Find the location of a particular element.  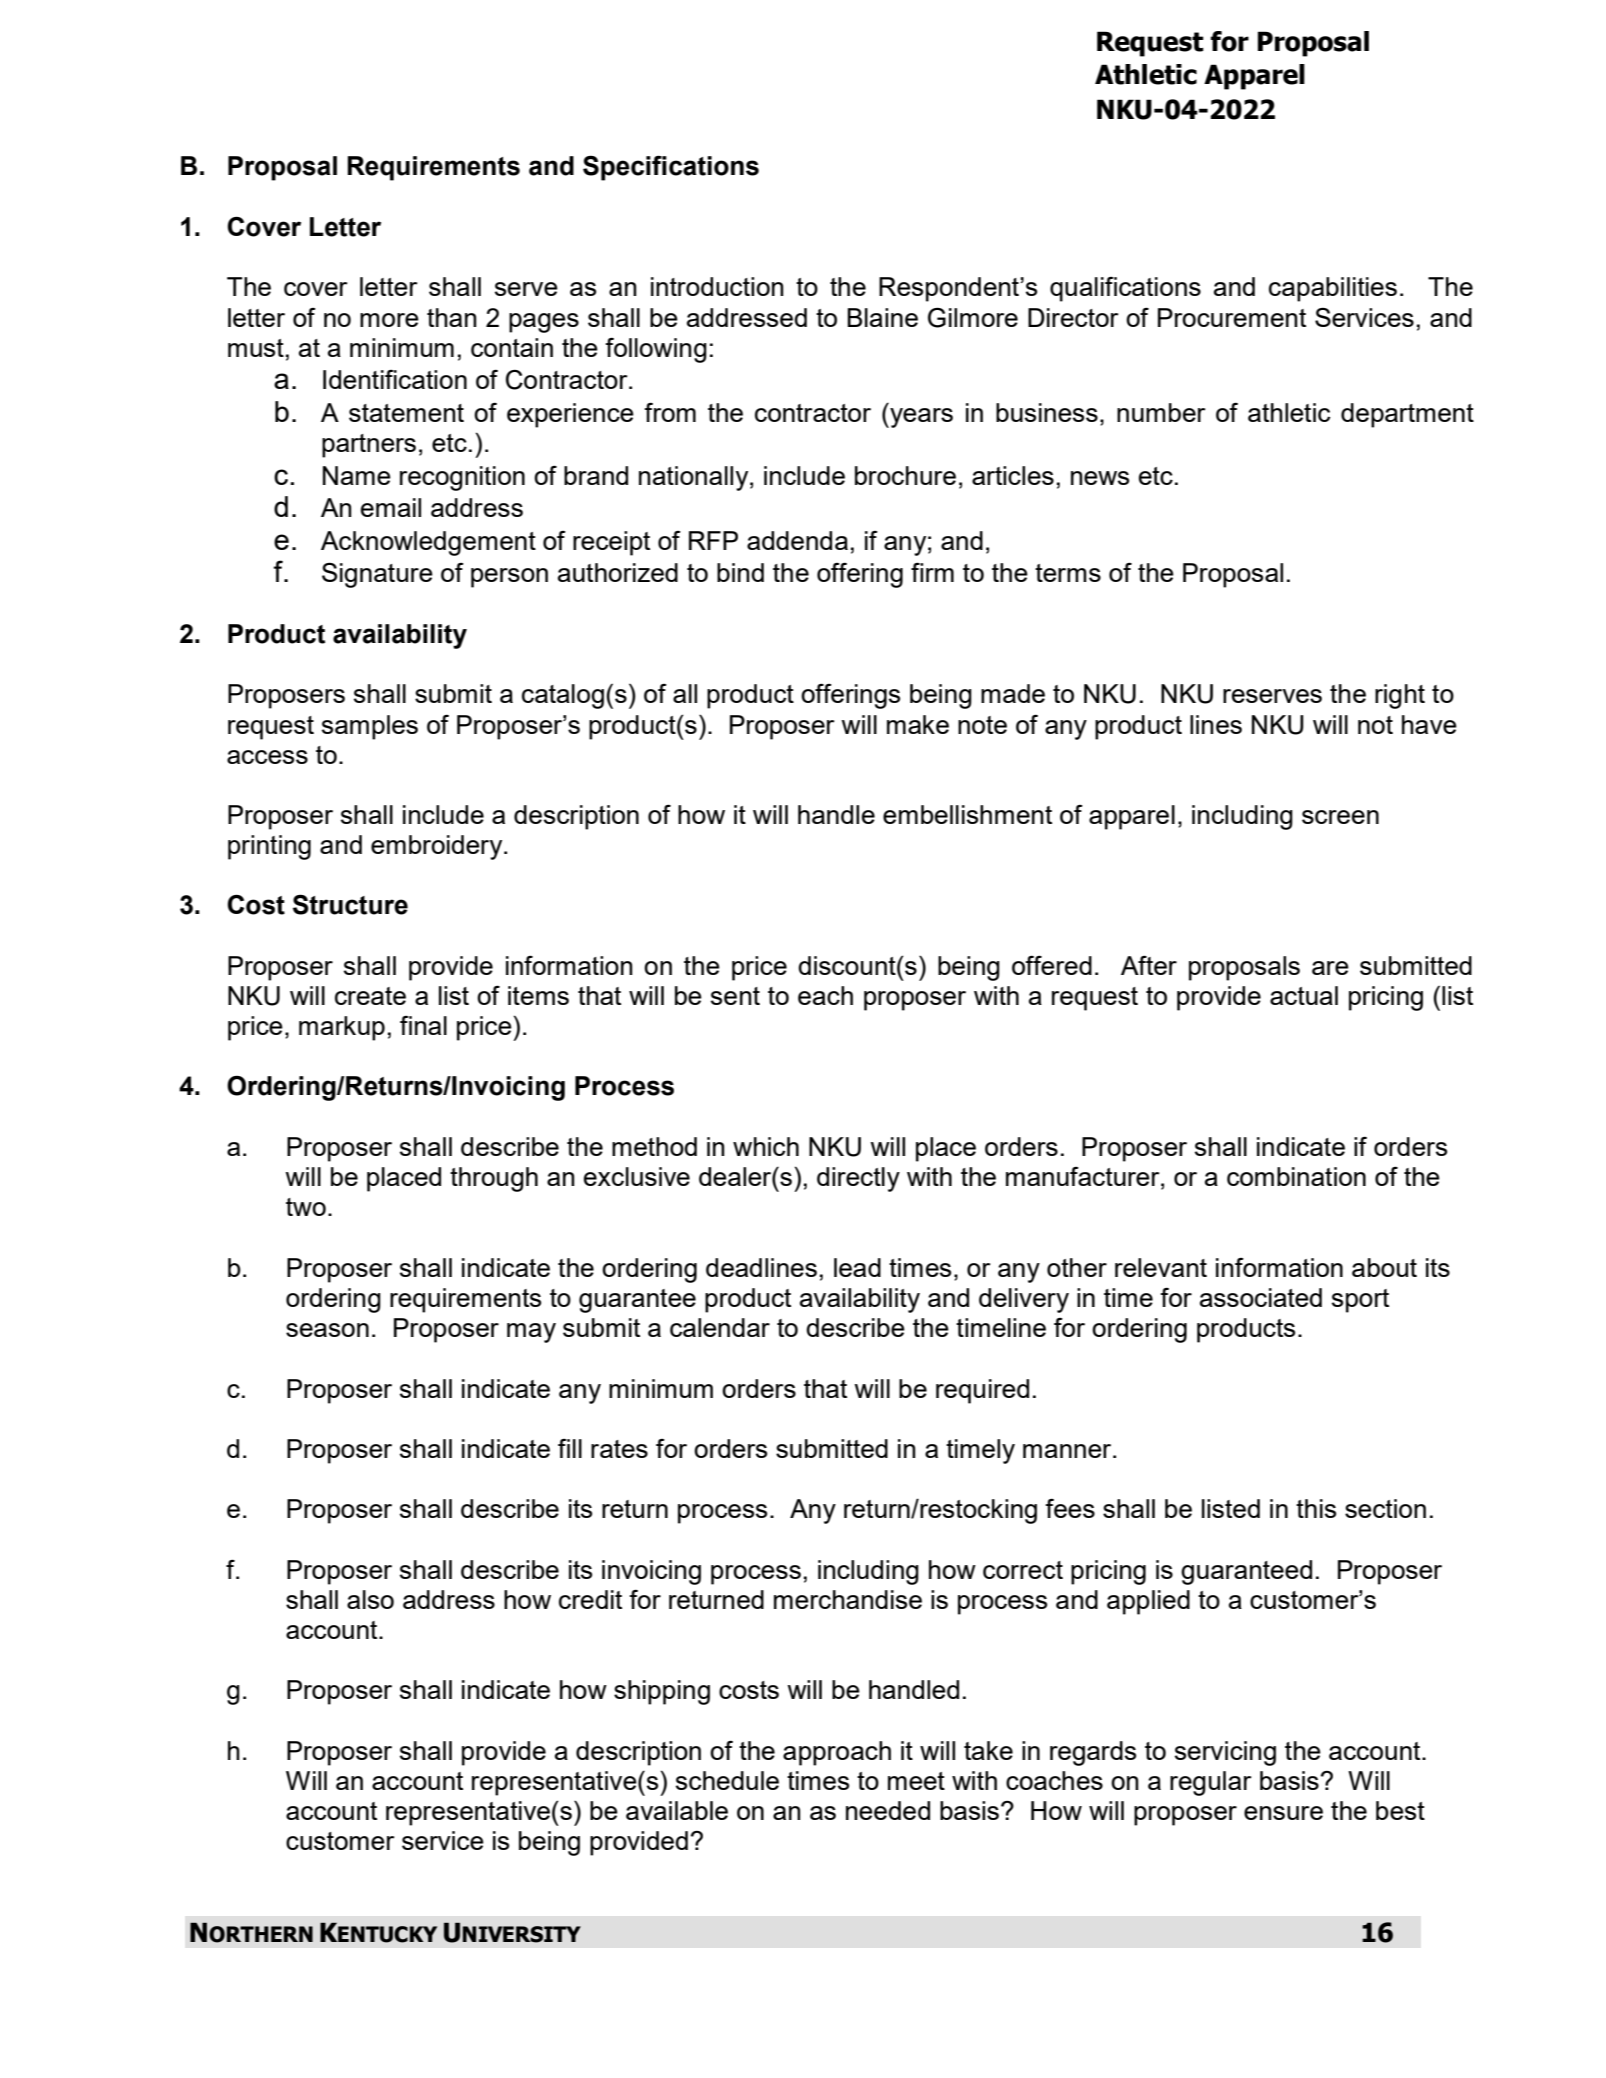

capabilities is located at coordinates (1333, 289).
